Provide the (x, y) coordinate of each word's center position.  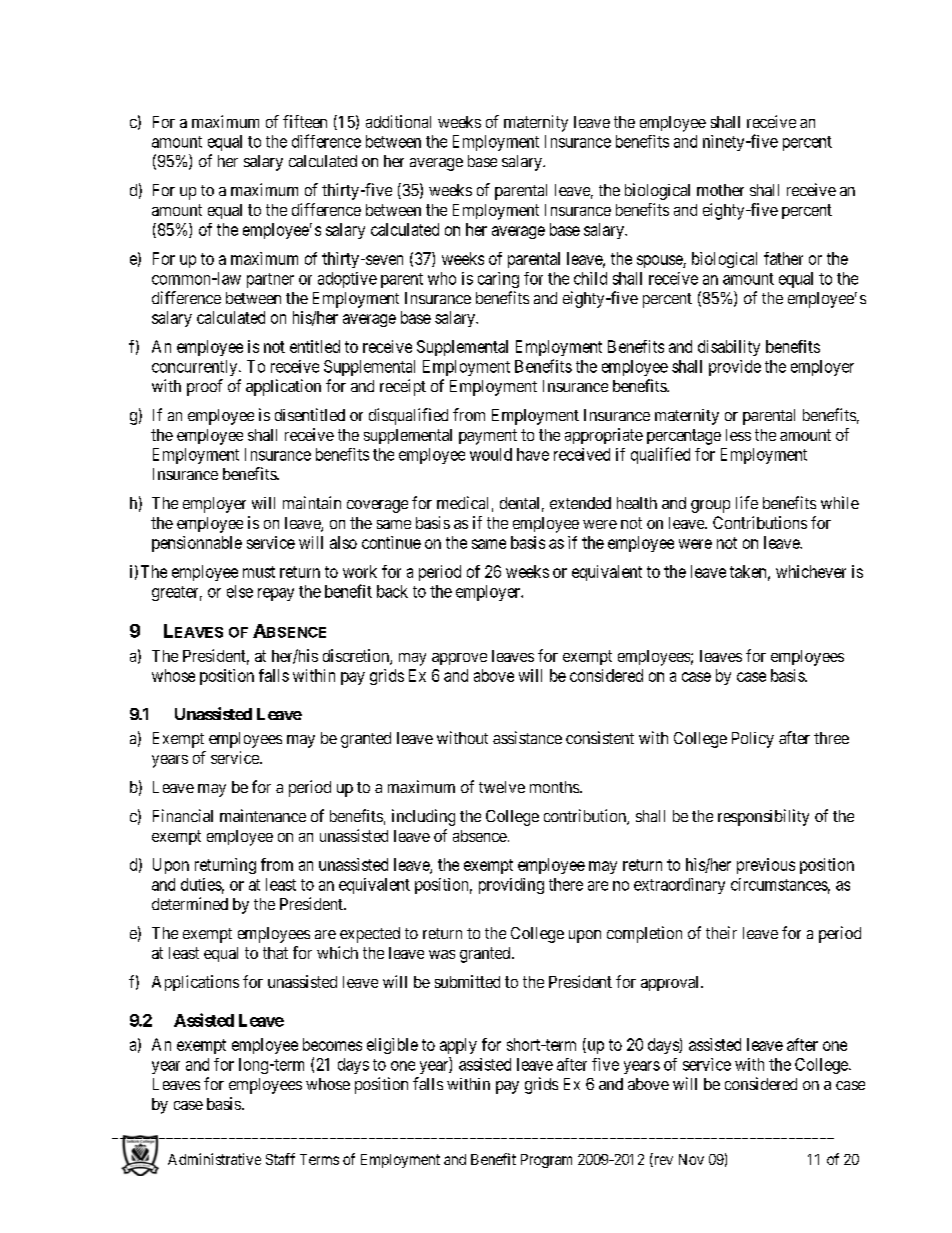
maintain (312, 502)
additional (398, 121)
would (491, 454)
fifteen (305, 121)
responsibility (763, 817)
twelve (502, 787)
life (747, 502)
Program (546, 1161)
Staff (280, 1159)
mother (720, 190)
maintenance (263, 815)
